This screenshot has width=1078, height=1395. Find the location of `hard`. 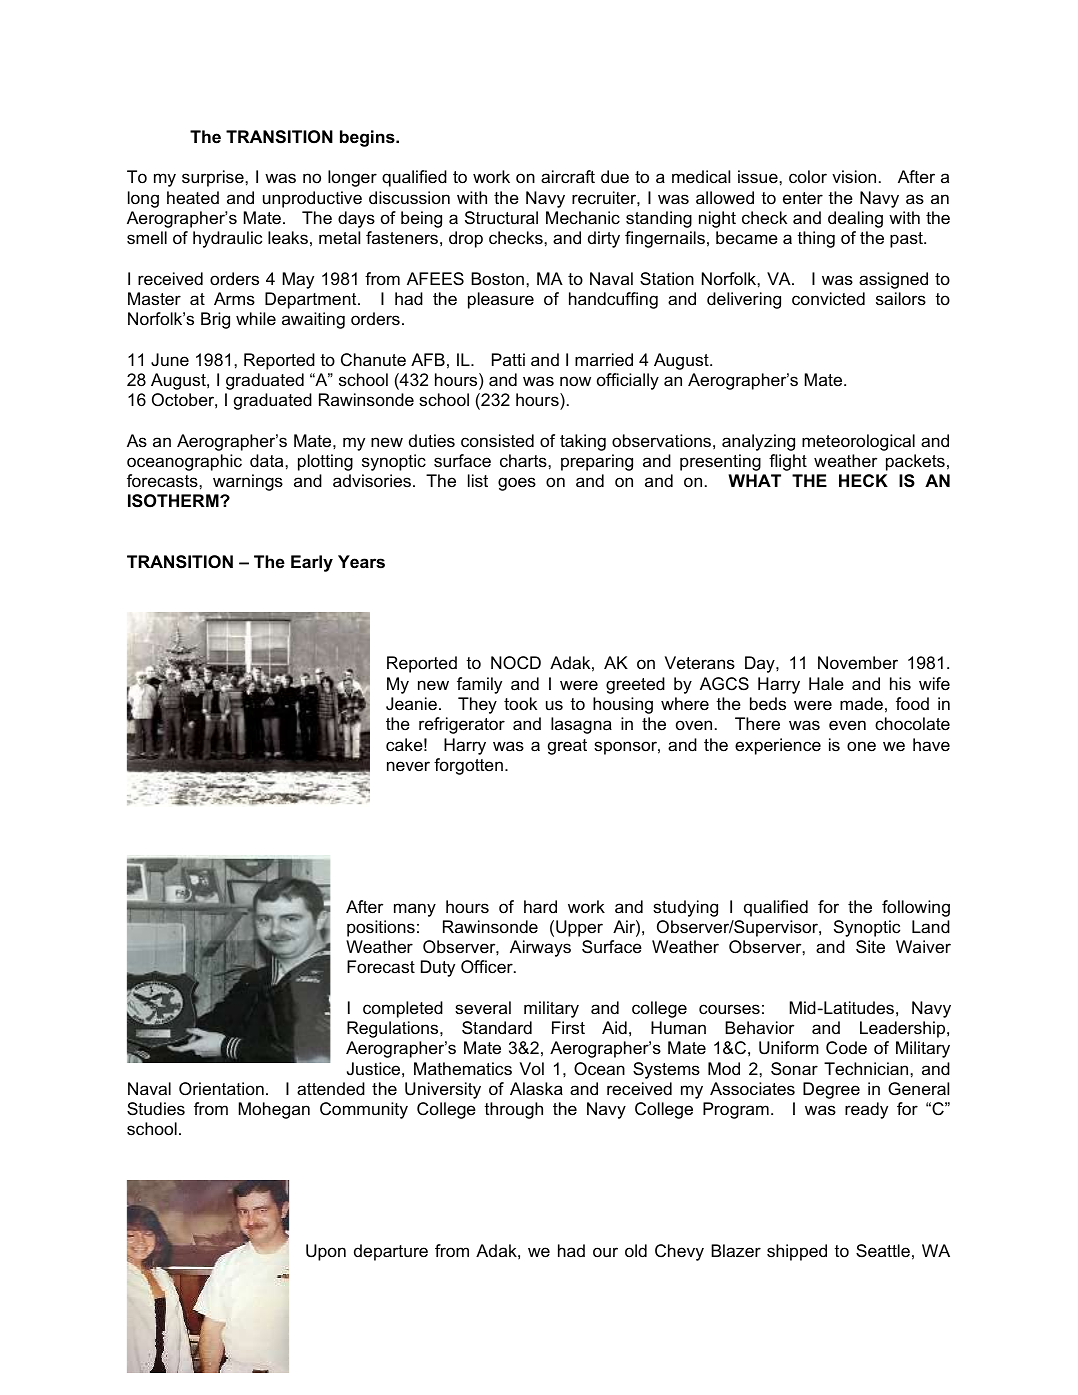

hard is located at coordinates (540, 907).
